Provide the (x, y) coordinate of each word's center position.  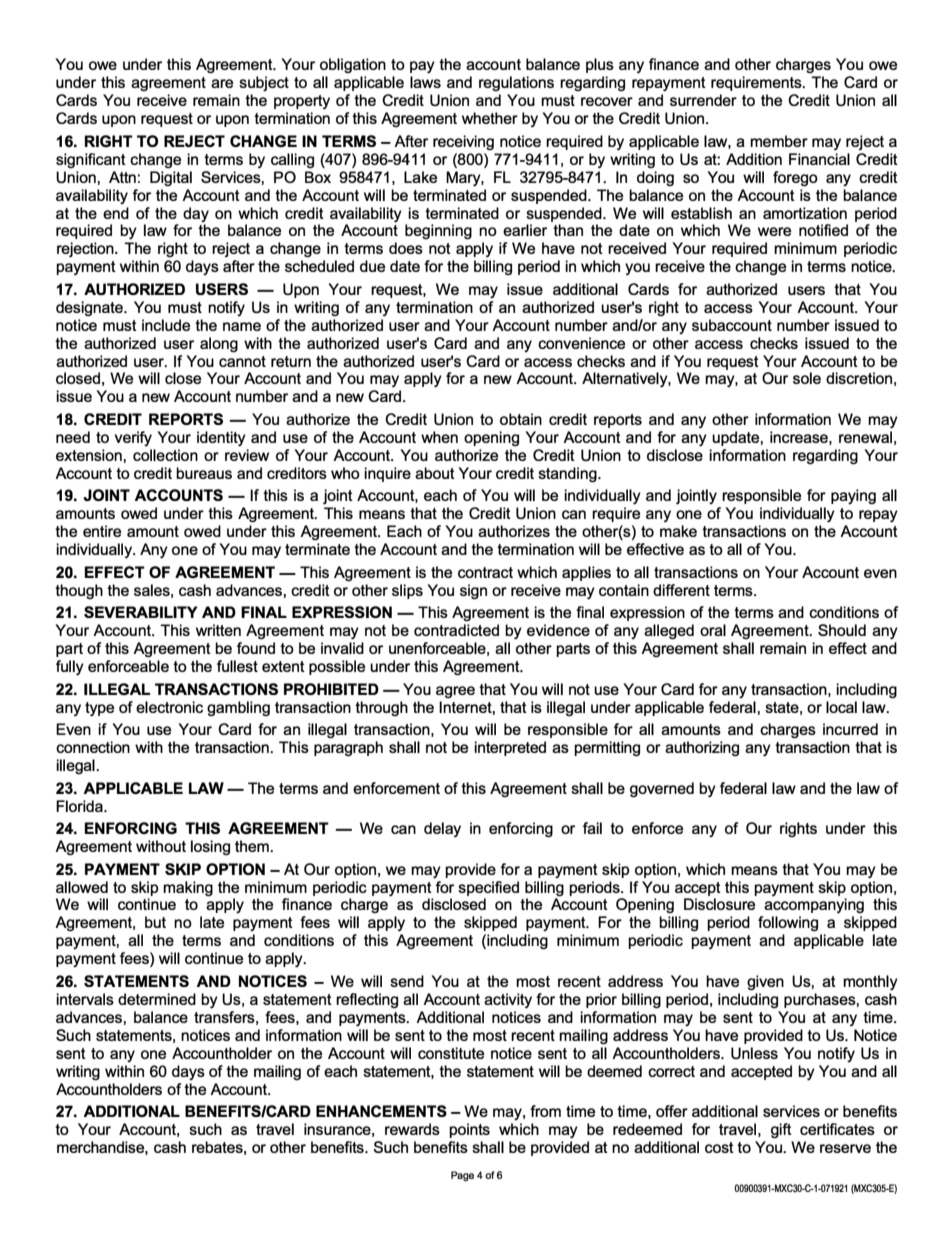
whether (490, 118)
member (779, 141)
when (439, 437)
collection (165, 455)
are (222, 83)
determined (157, 999)
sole (807, 378)
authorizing (702, 748)
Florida (80, 806)
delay (442, 829)
